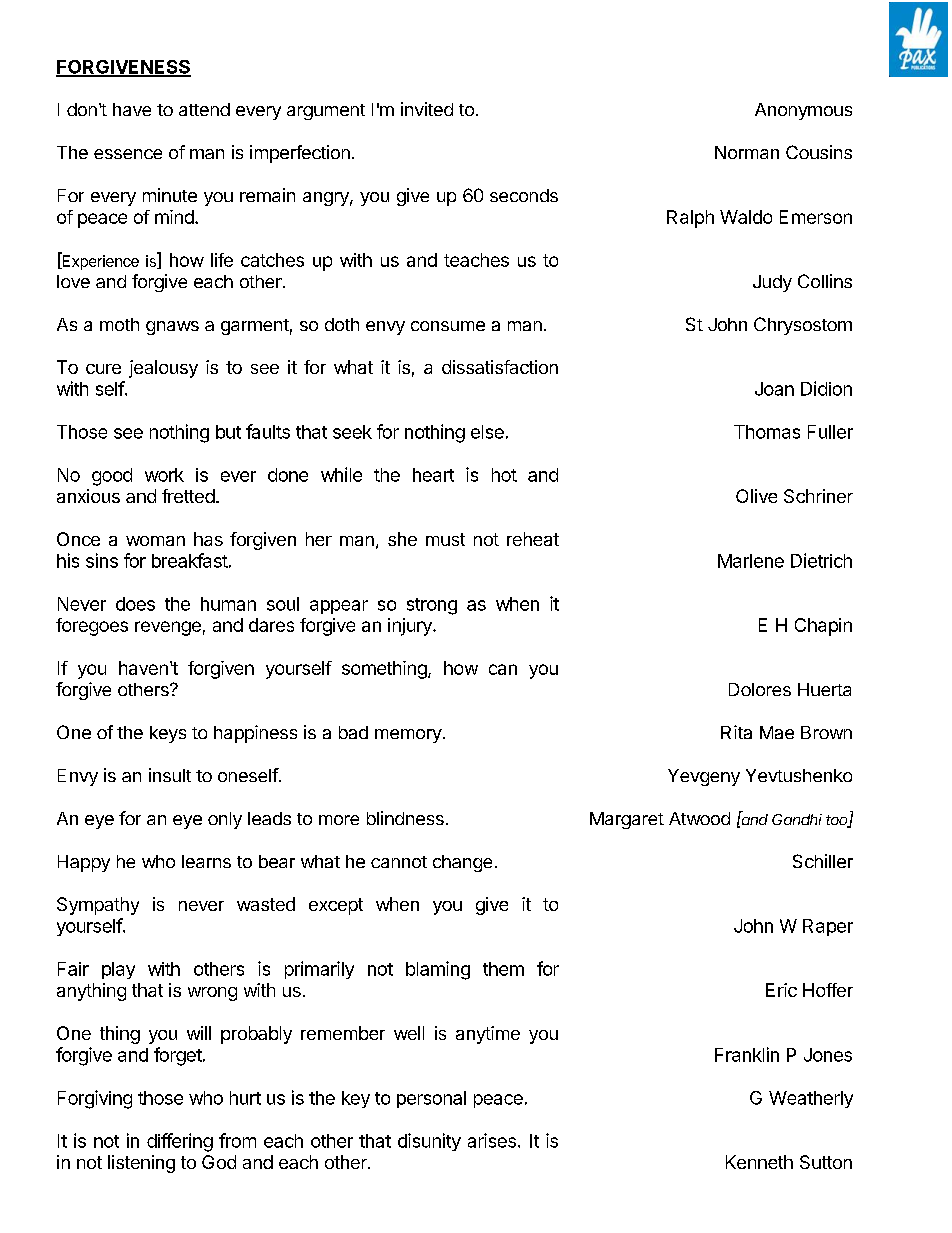  What do you see at coordinates (462, 863) in the screenshot?
I see `change` at bounding box center [462, 863].
